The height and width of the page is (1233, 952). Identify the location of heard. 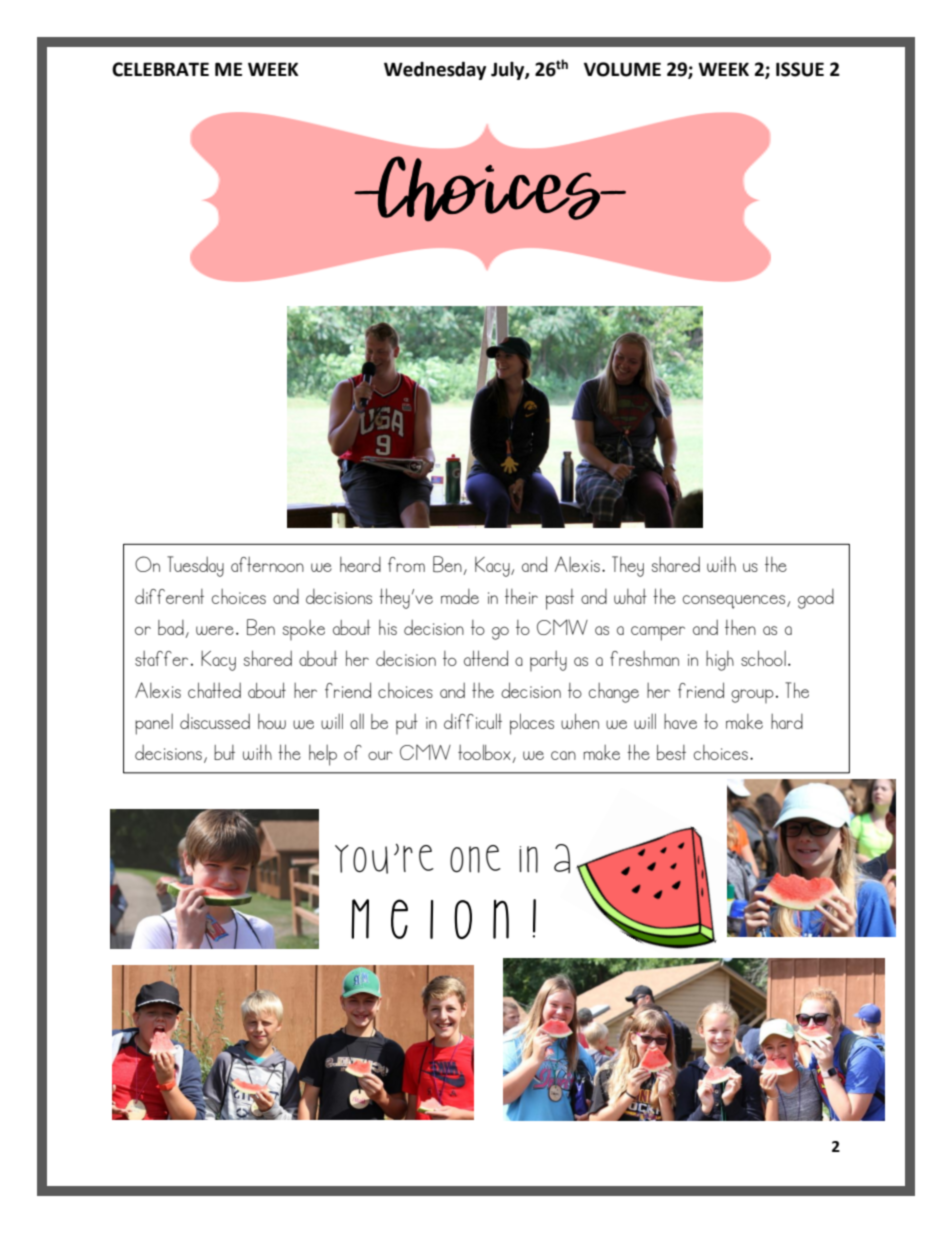
(360, 564).
